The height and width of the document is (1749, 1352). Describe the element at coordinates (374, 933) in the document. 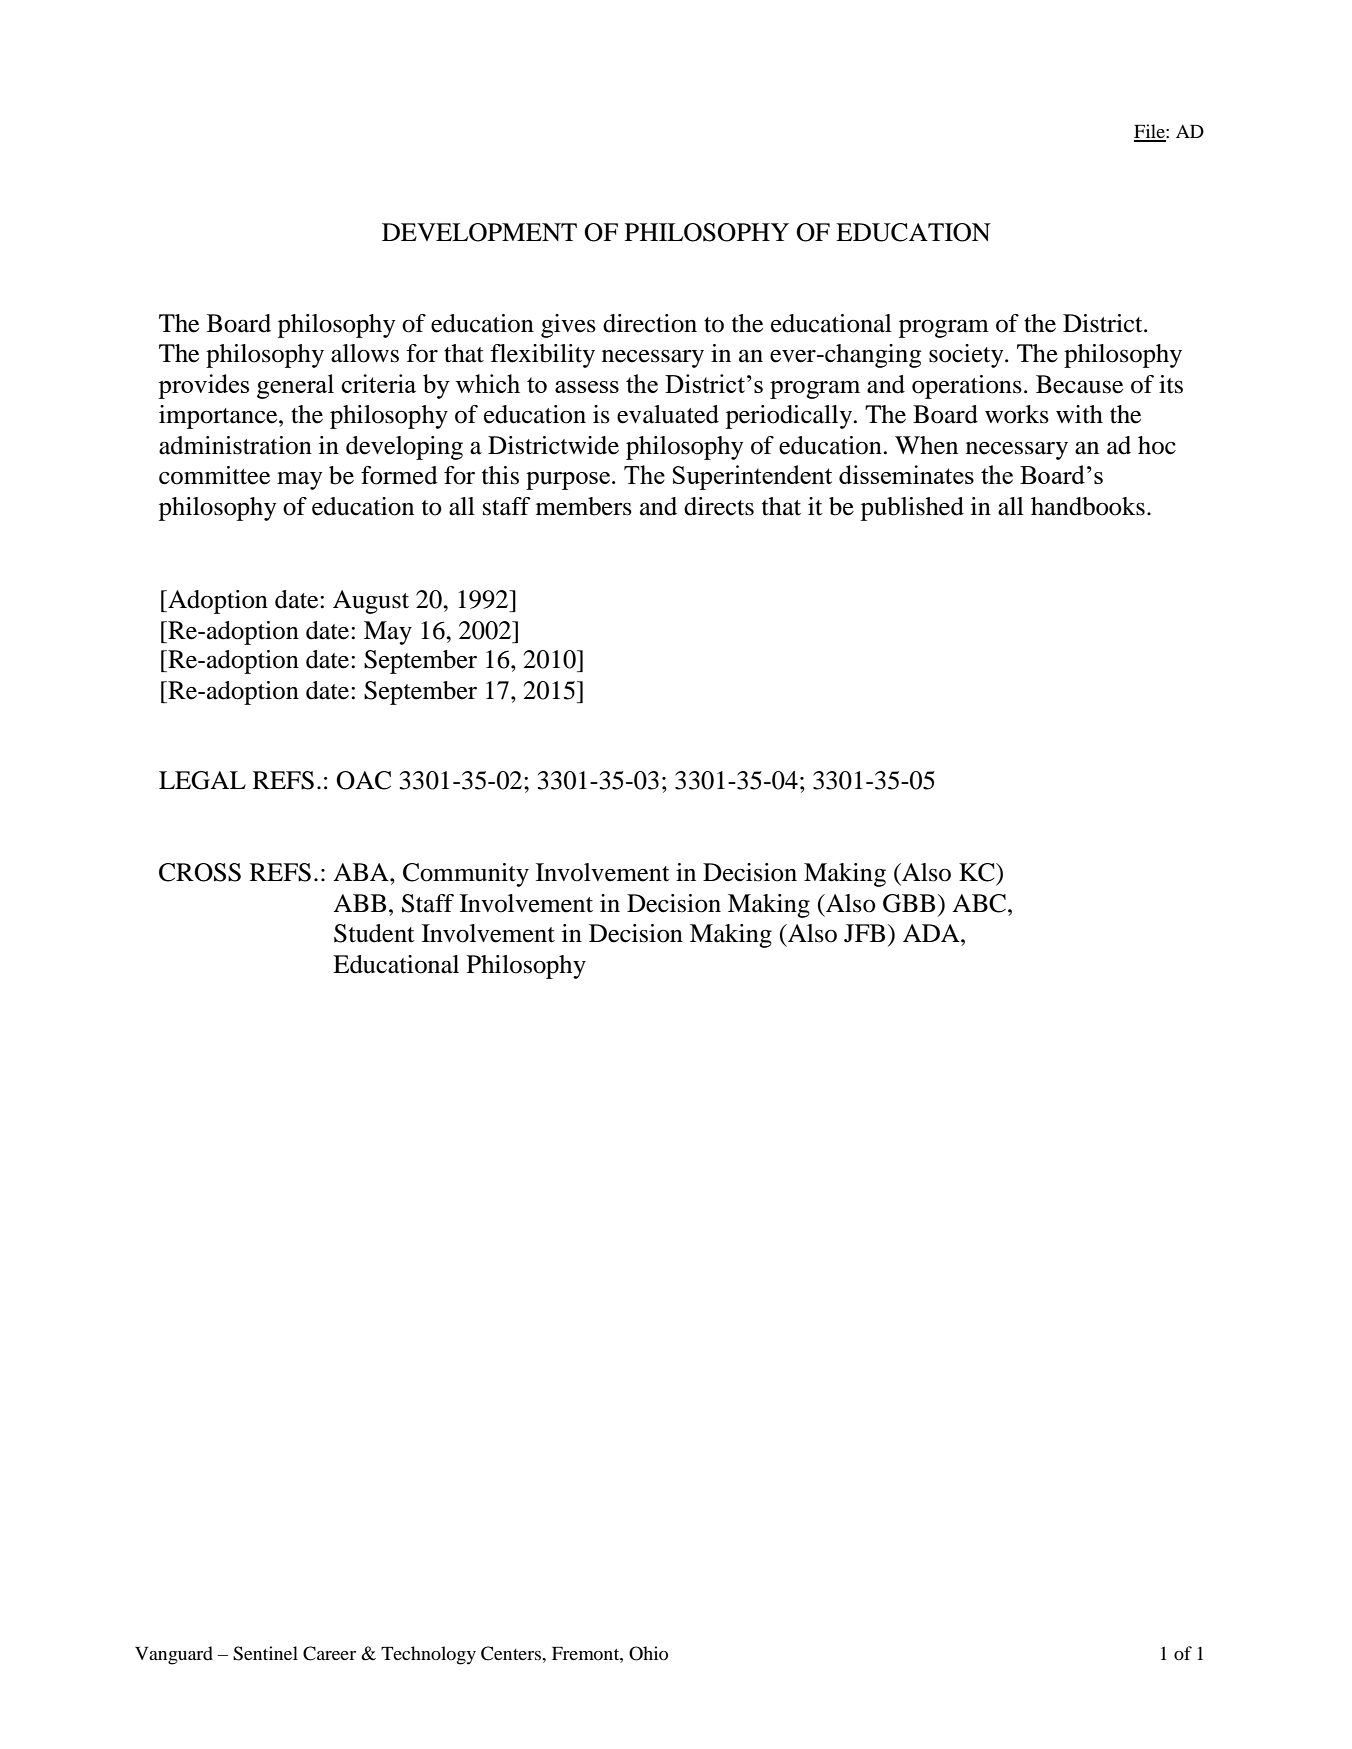

I see `Student` at that location.
